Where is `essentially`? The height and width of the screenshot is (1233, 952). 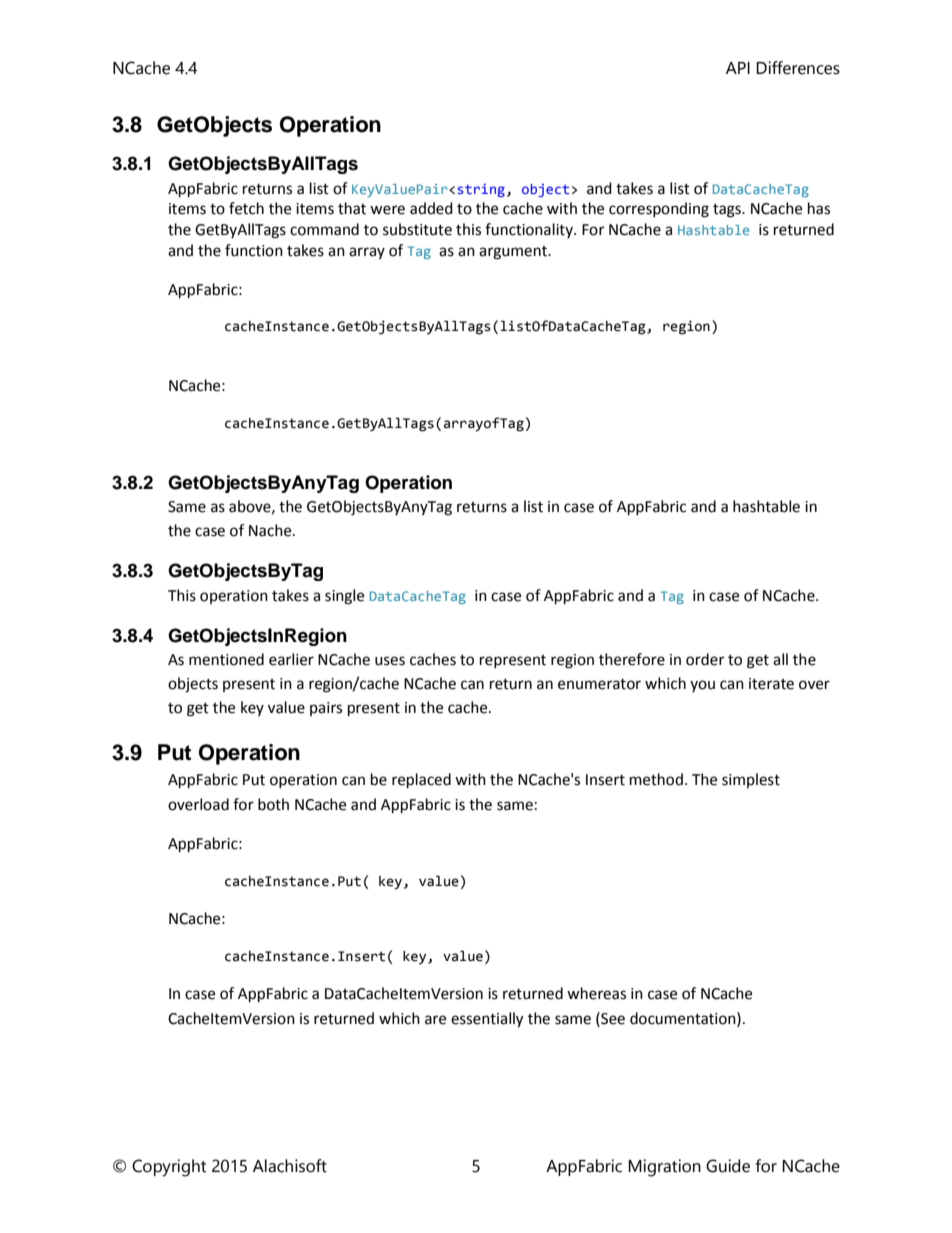
essentially is located at coordinates (487, 1020).
